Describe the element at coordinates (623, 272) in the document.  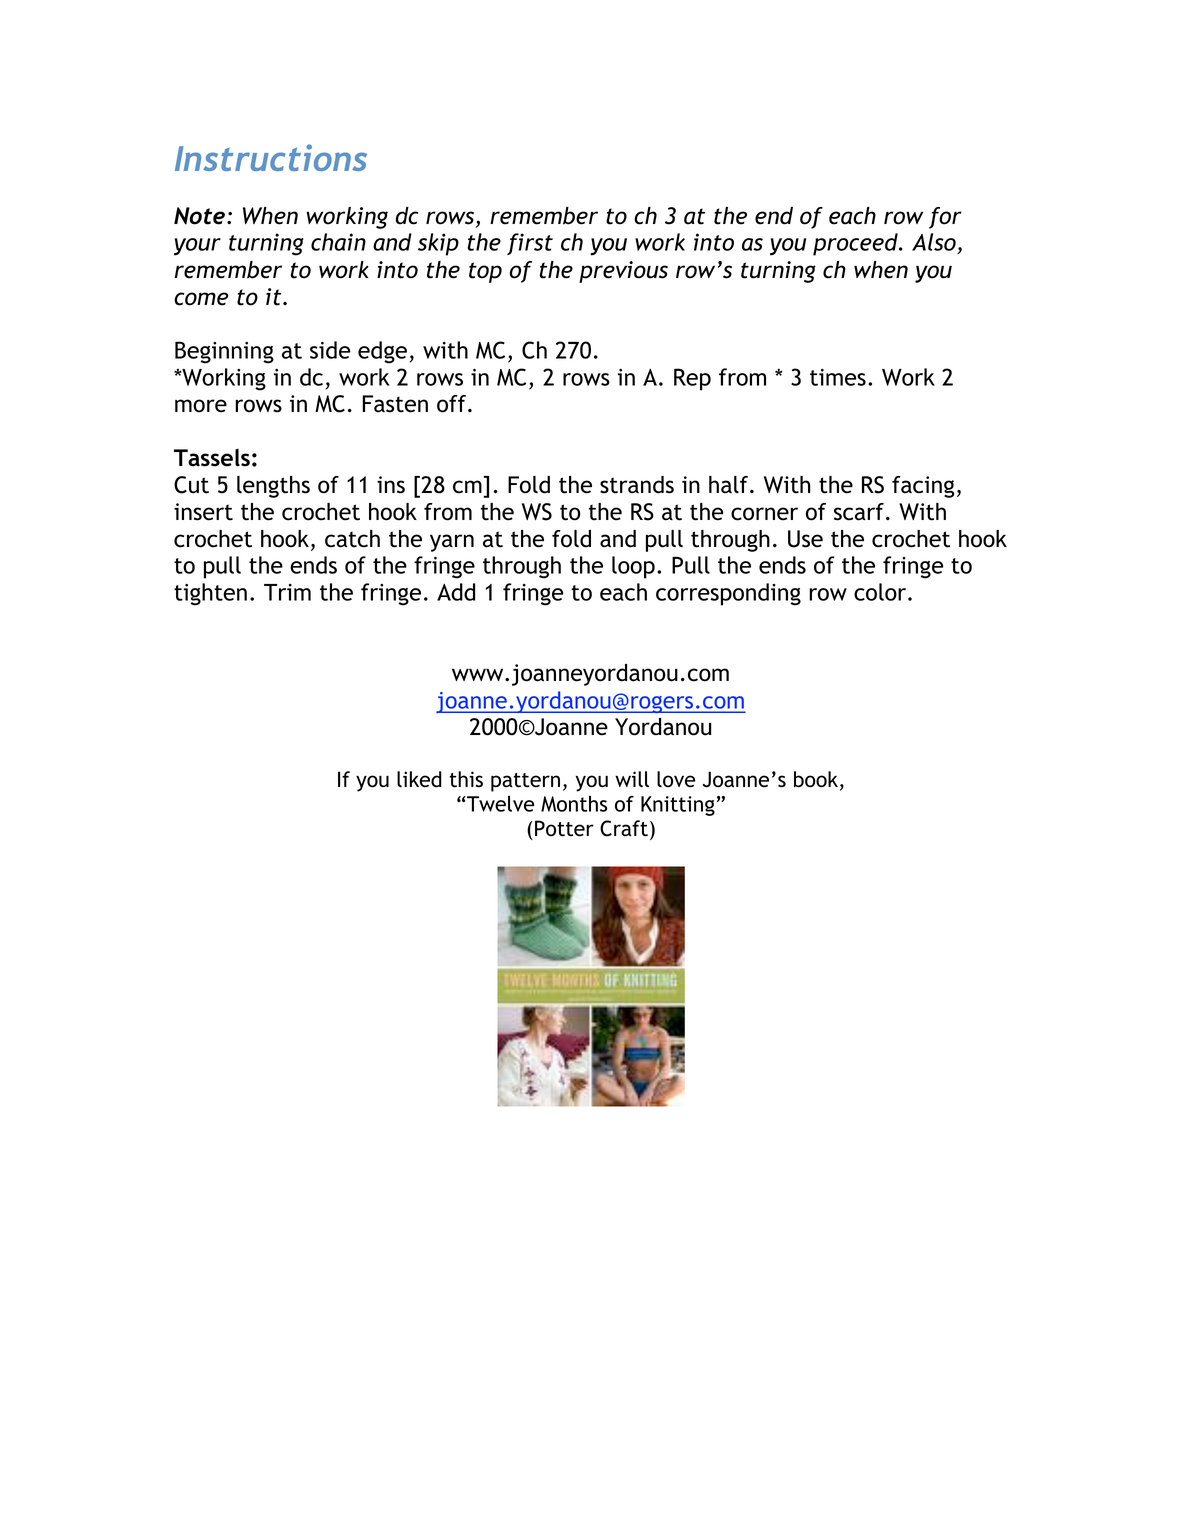
I see `previous` at that location.
